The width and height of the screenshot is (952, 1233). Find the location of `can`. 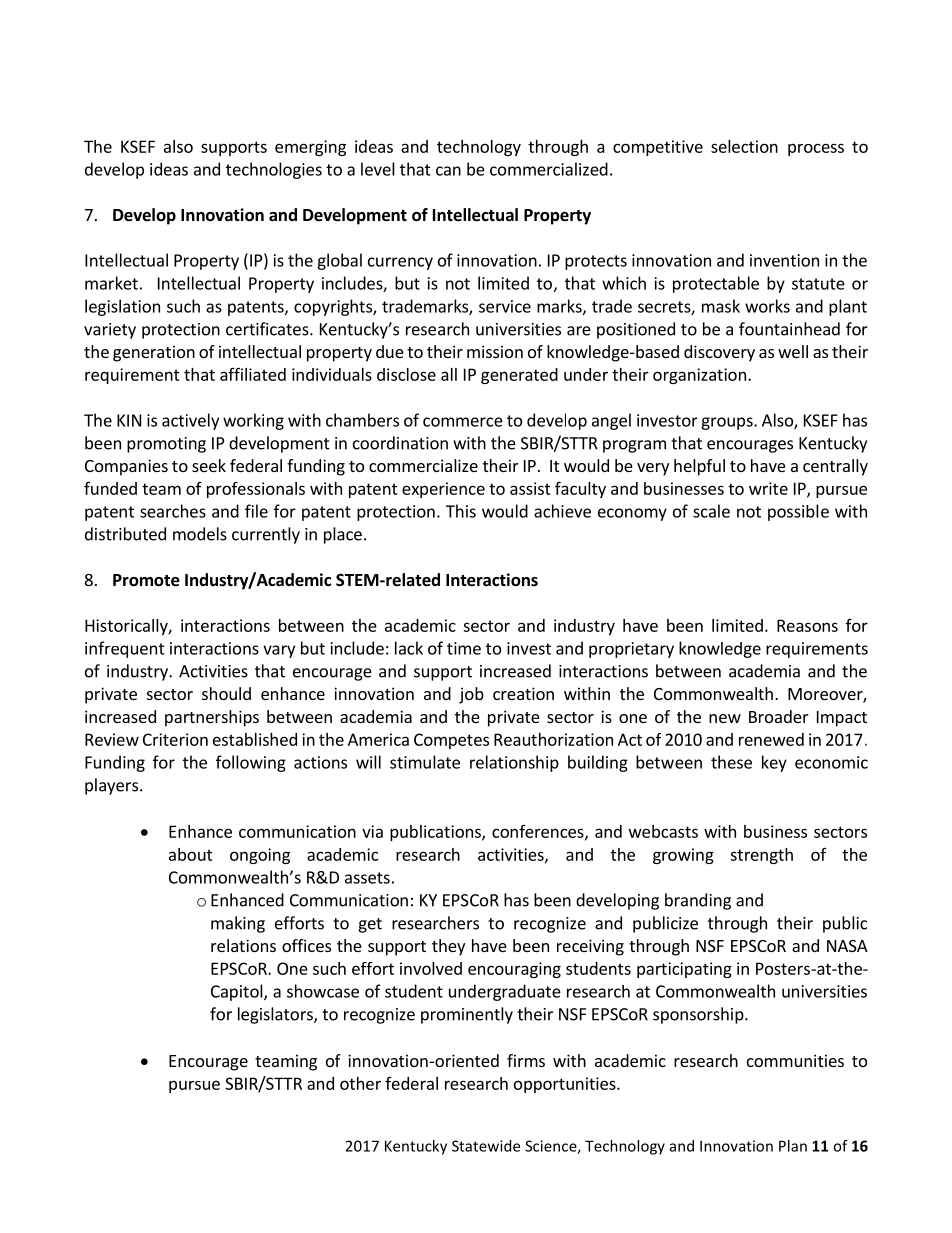

can is located at coordinates (448, 171).
